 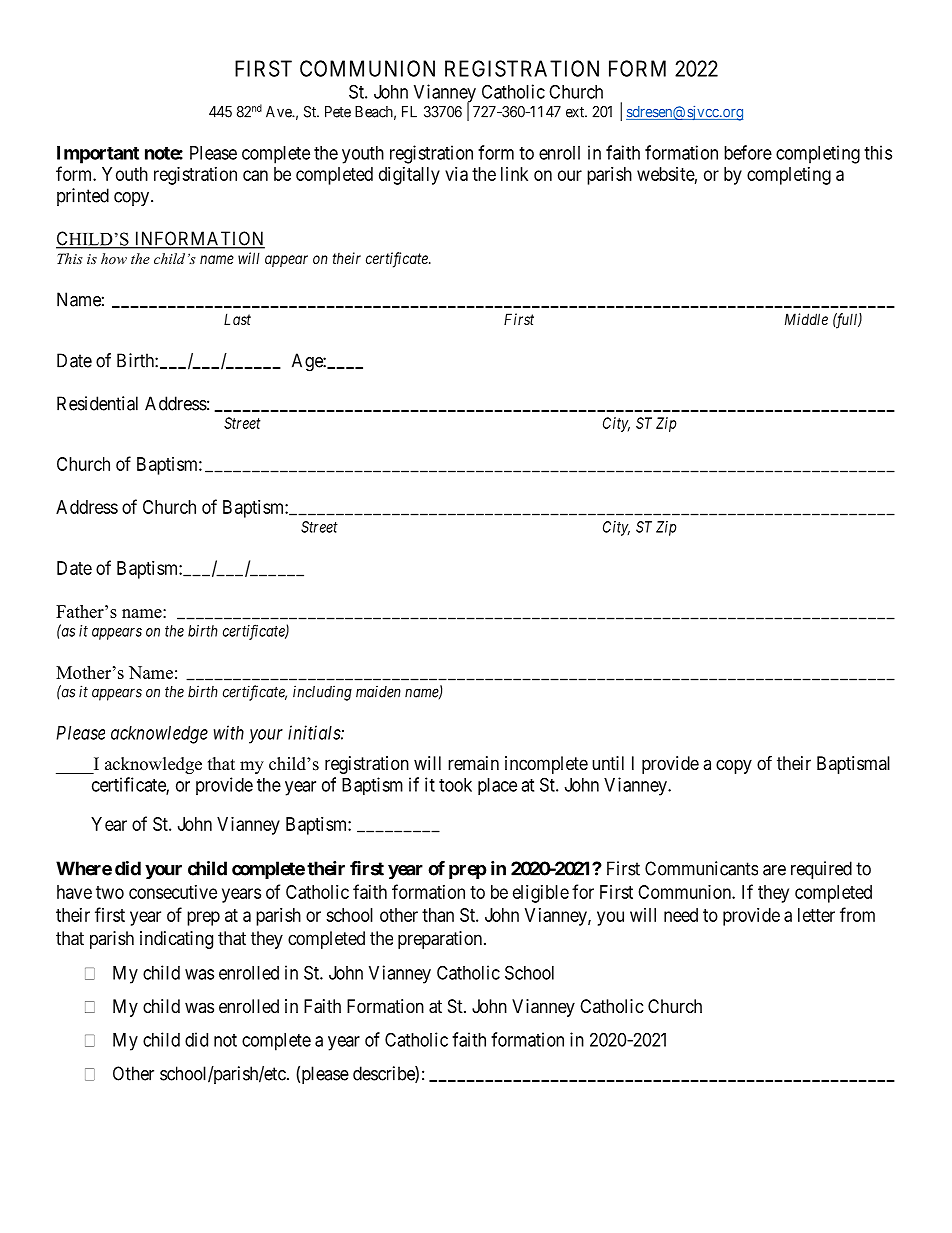 What do you see at coordinates (97, 403) in the page?
I see `Residential` at bounding box center [97, 403].
